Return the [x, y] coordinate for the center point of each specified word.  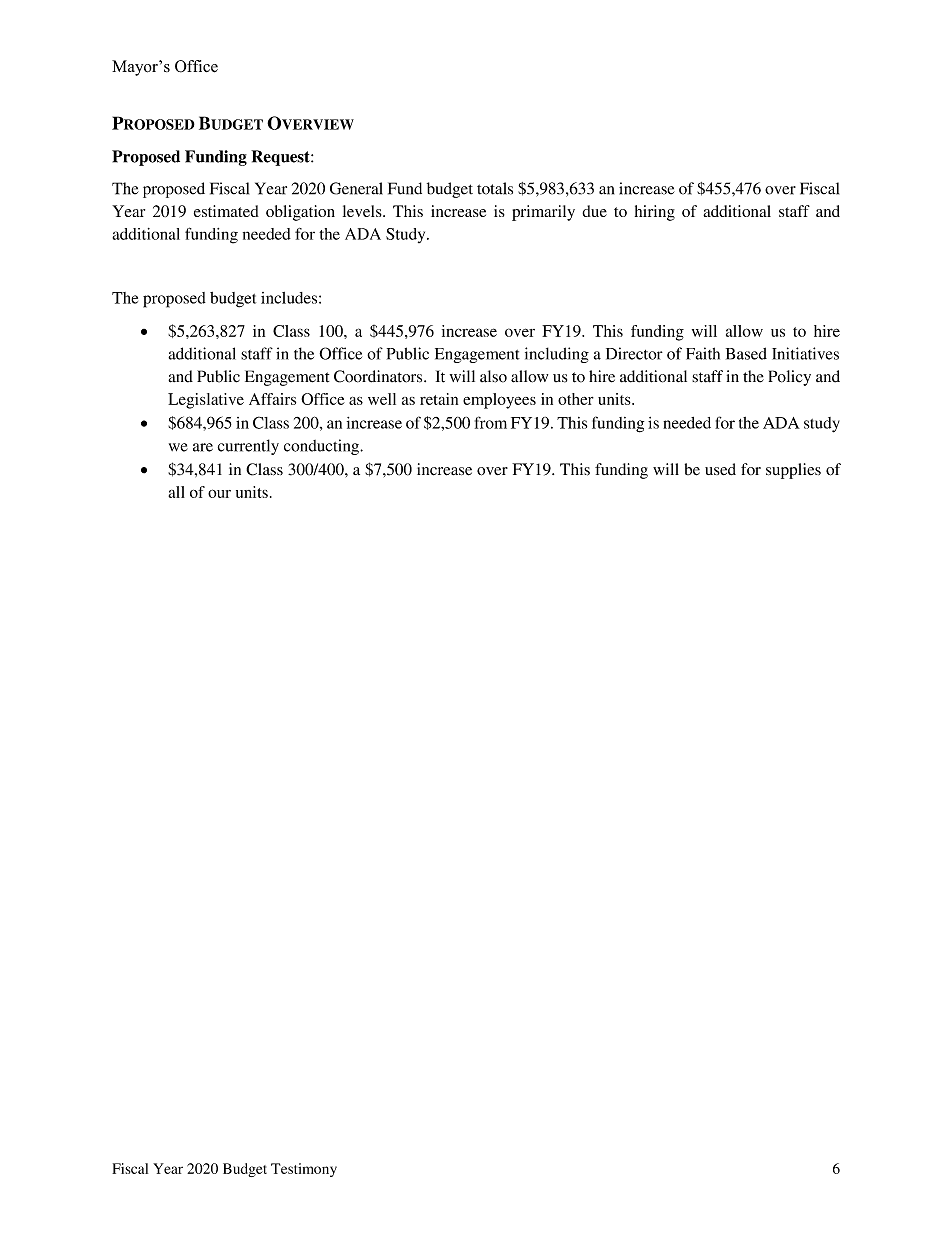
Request [281, 158]
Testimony [304, 1170]
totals [495, 188]
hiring [655, 213]
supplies [793, 471]
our [219, 493]
